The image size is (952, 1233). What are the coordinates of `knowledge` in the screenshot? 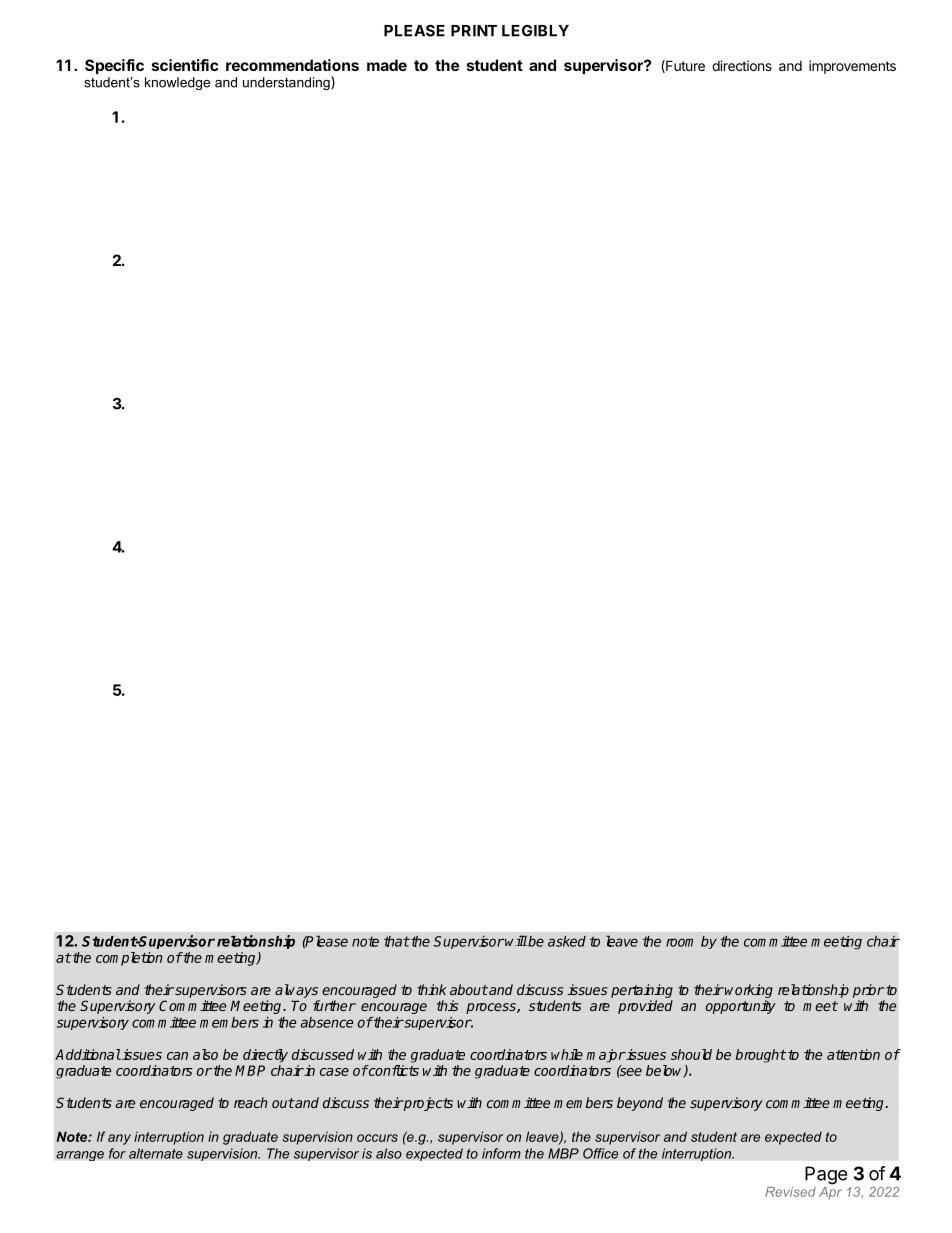 It's located at (177, 83).
